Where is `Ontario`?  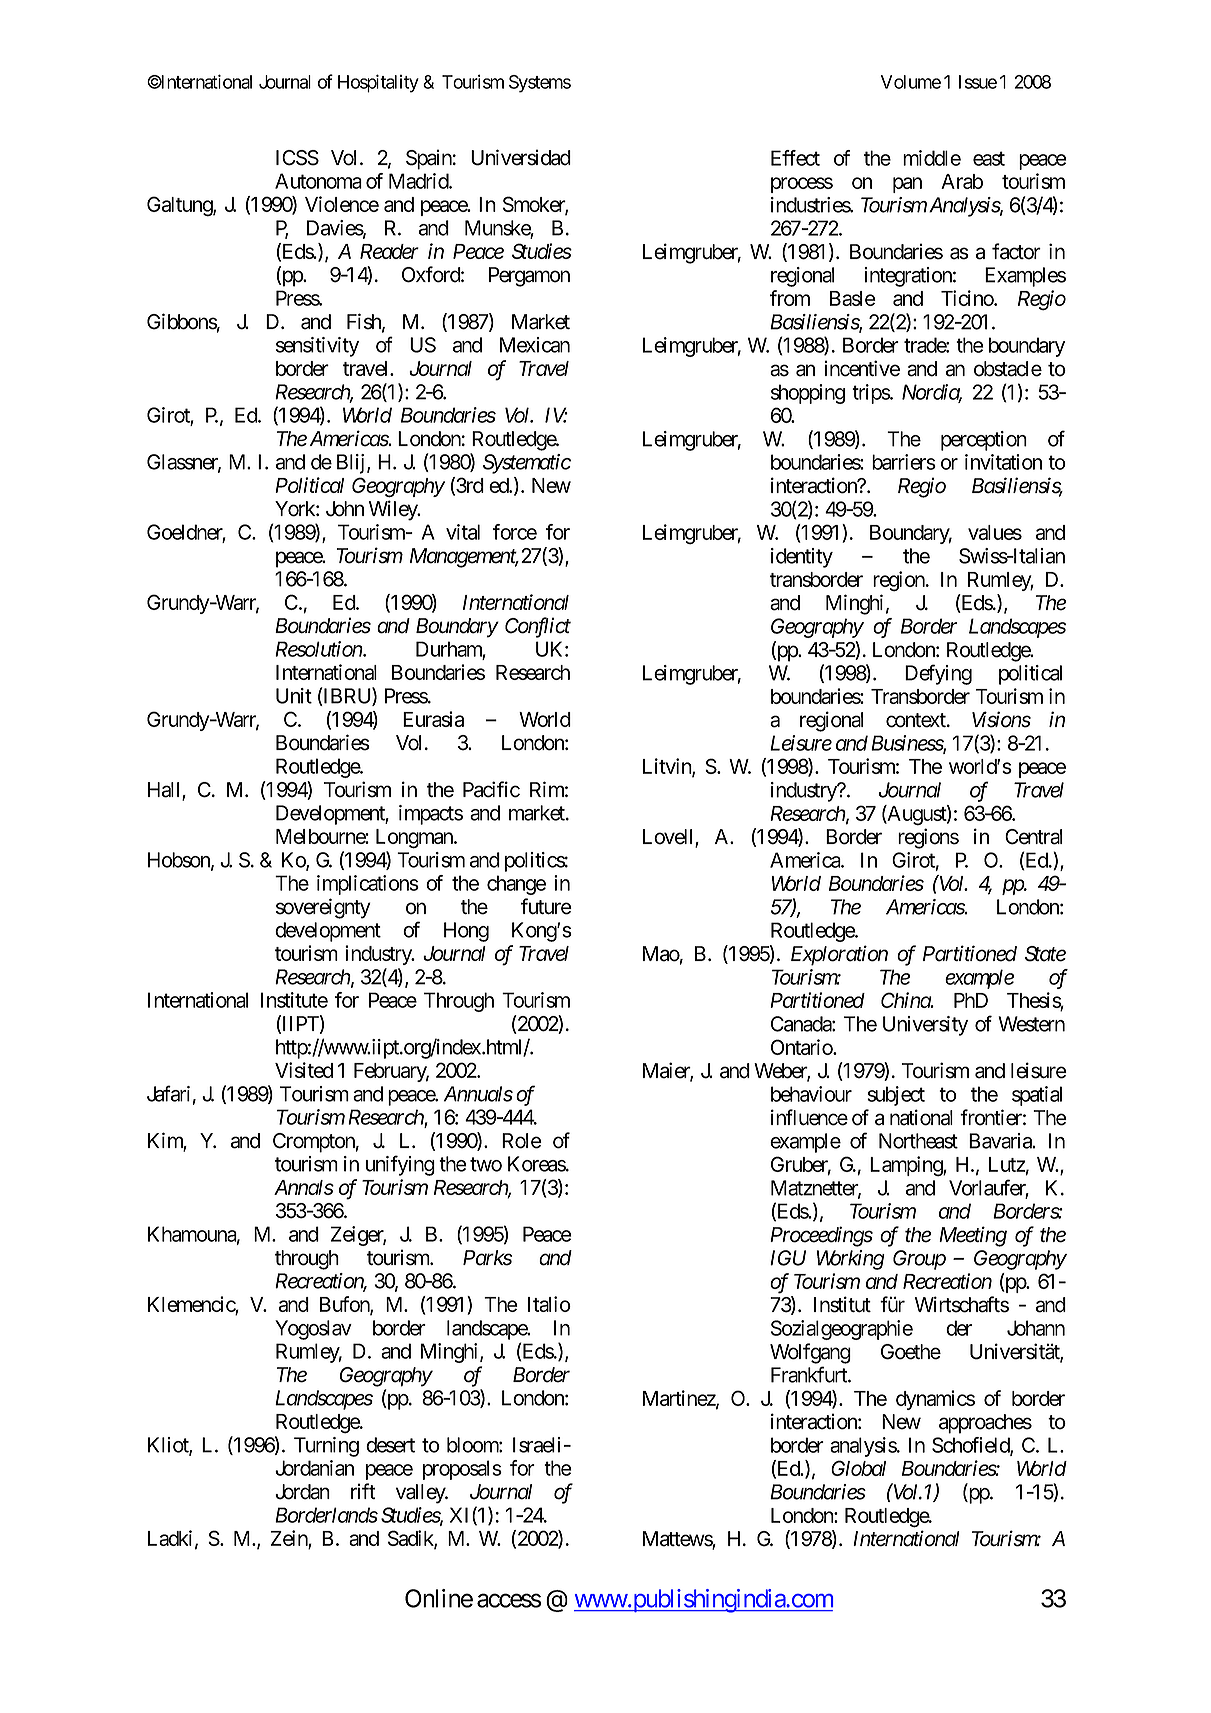
Ontario is located at coordinates (802, 1047).
